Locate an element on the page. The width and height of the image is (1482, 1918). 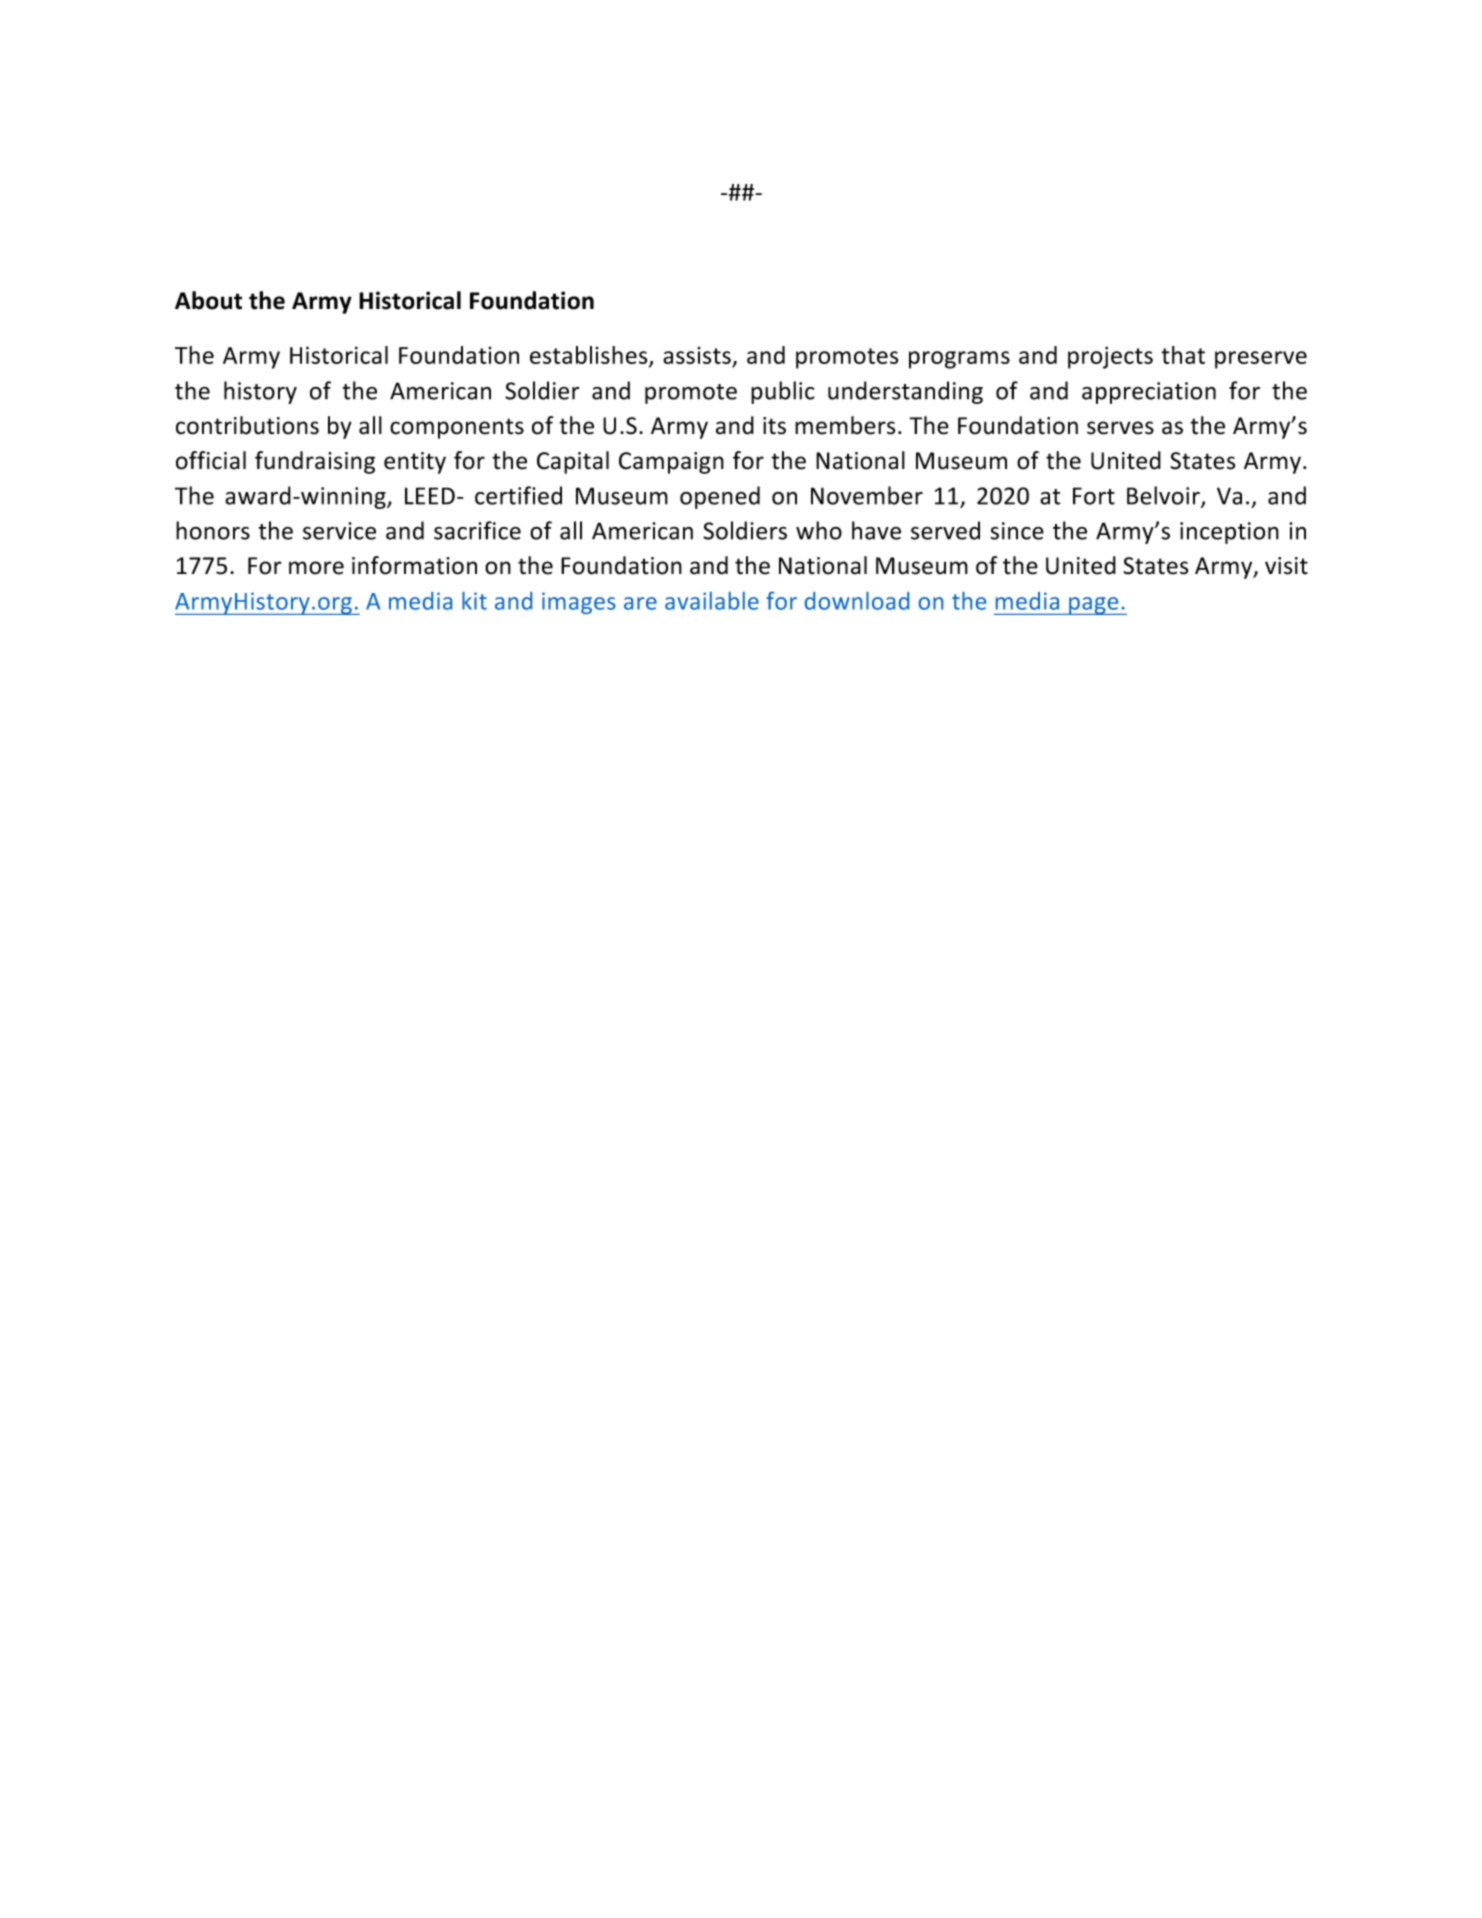
opened is located at coordinates (720, 497).
